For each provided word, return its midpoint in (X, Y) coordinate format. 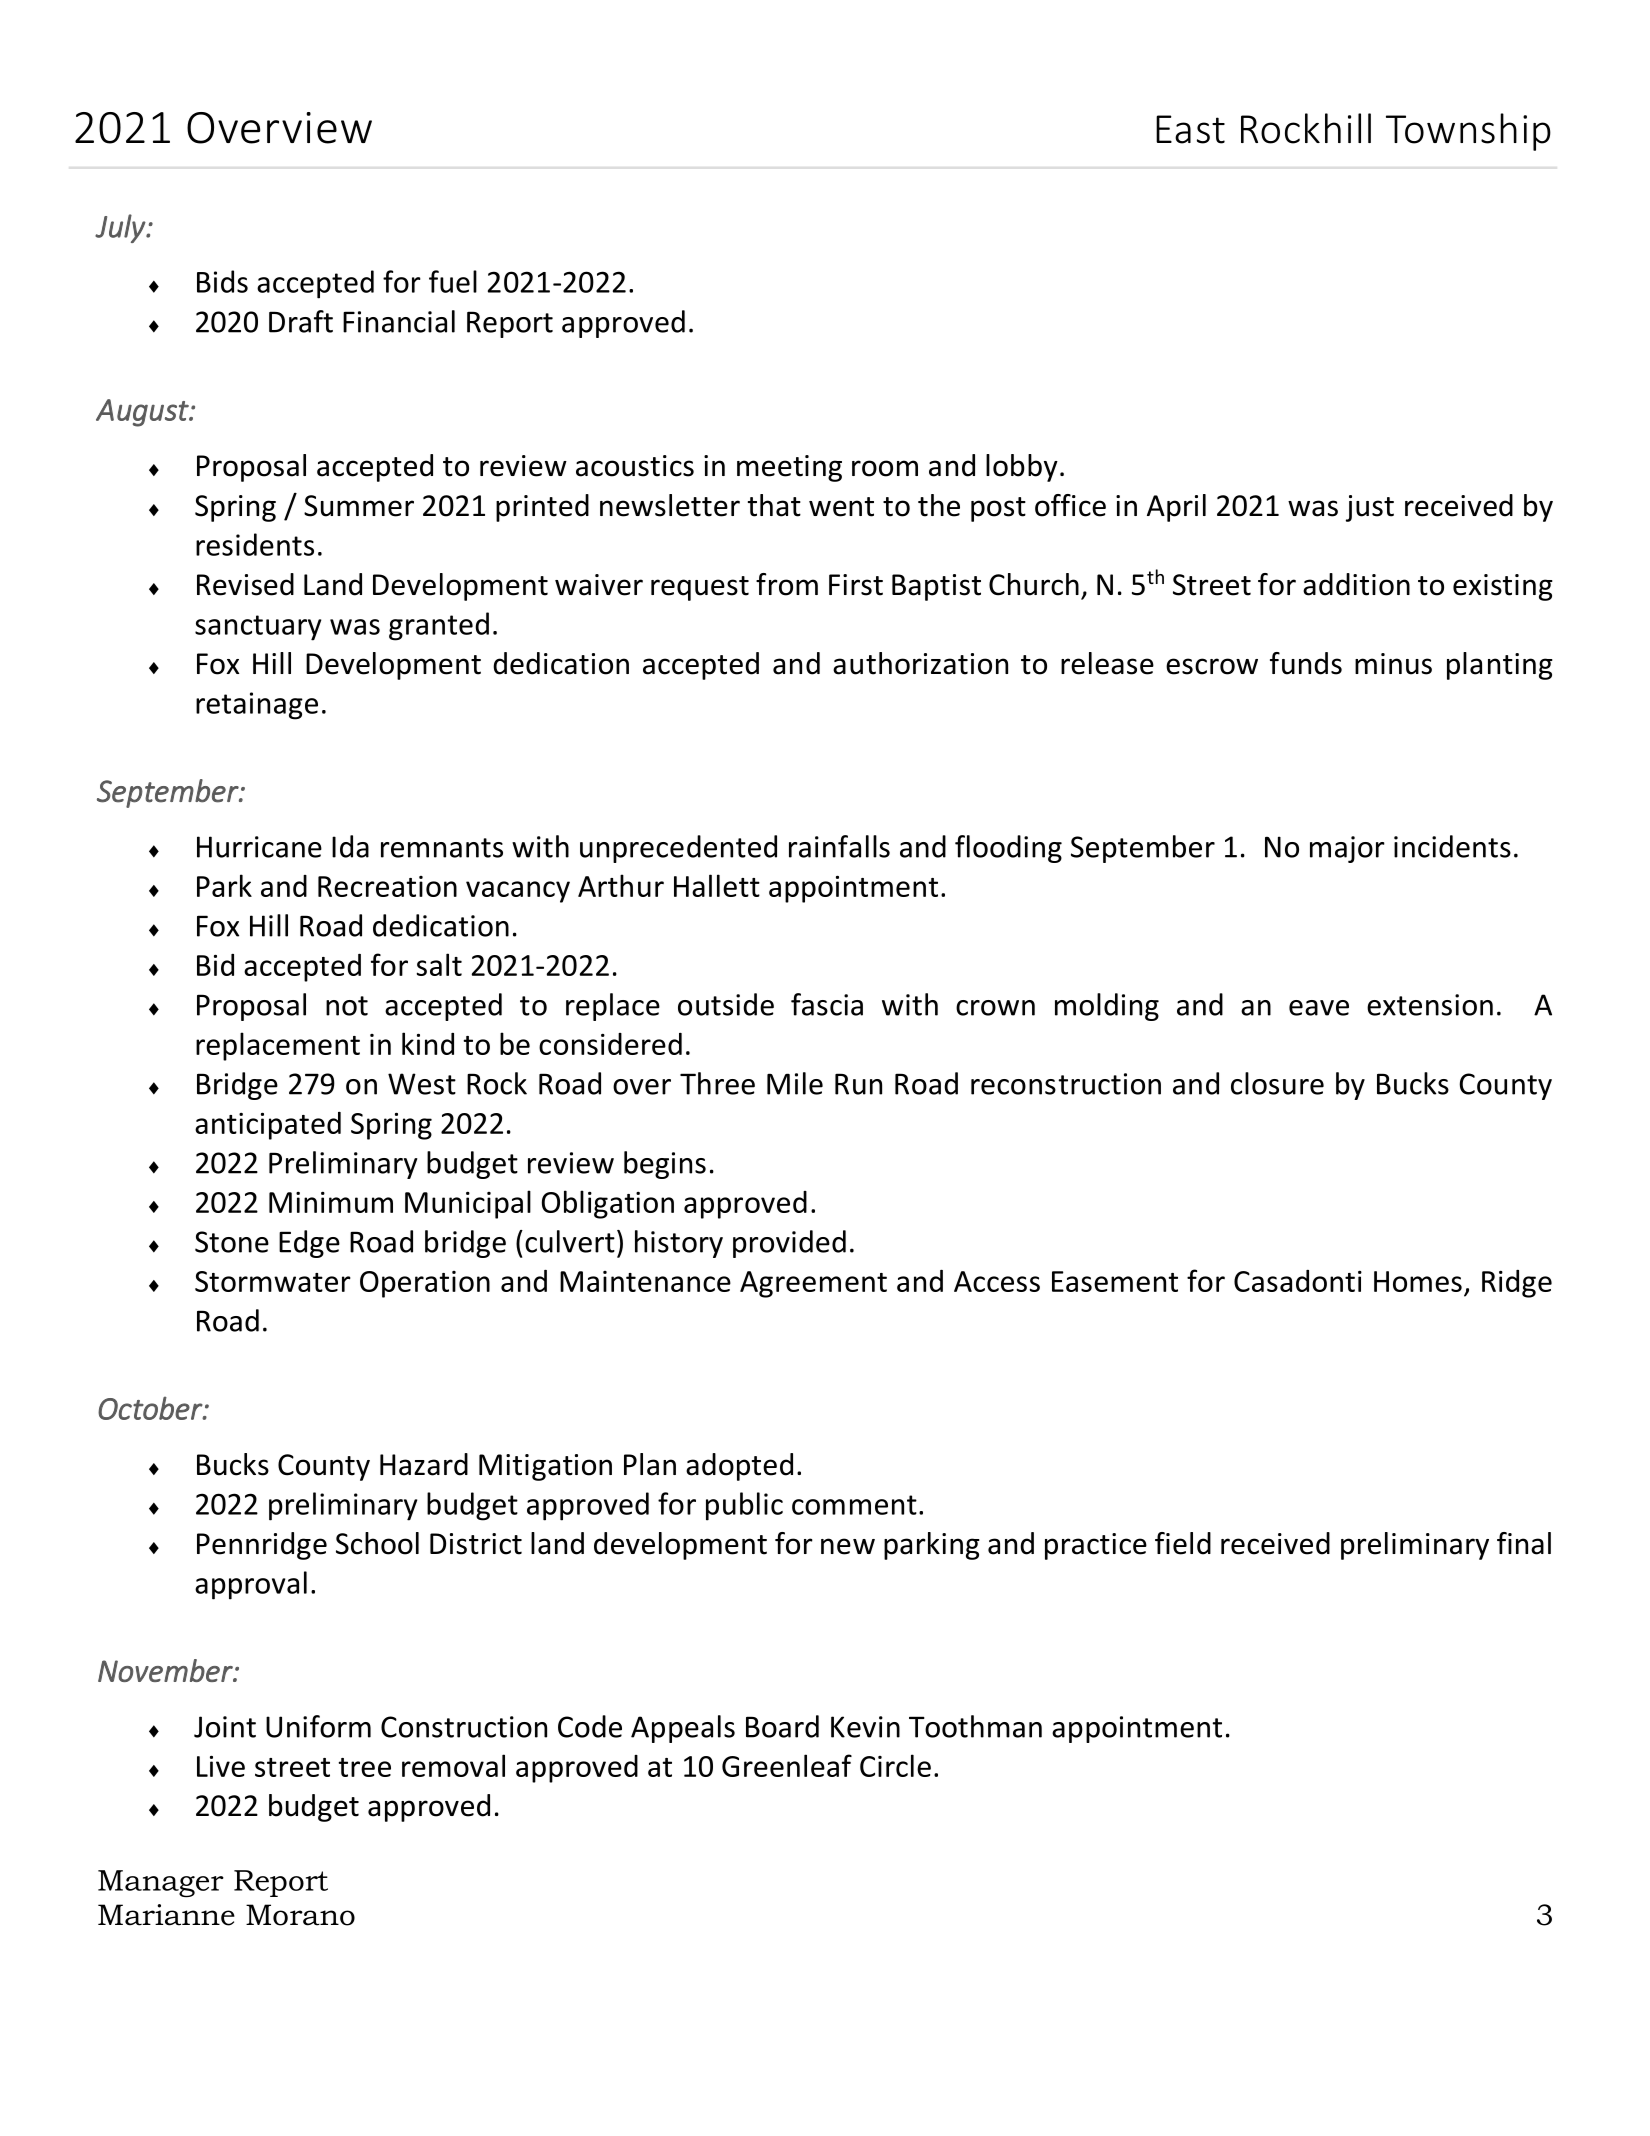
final (1524, 1543)
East (1190, 129)
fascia (827, 1004)
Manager (161, 1883)
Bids (222, 281)
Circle (895, 1765)
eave (1319, 1008)
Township (1468, 132)
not (347, 1006)
